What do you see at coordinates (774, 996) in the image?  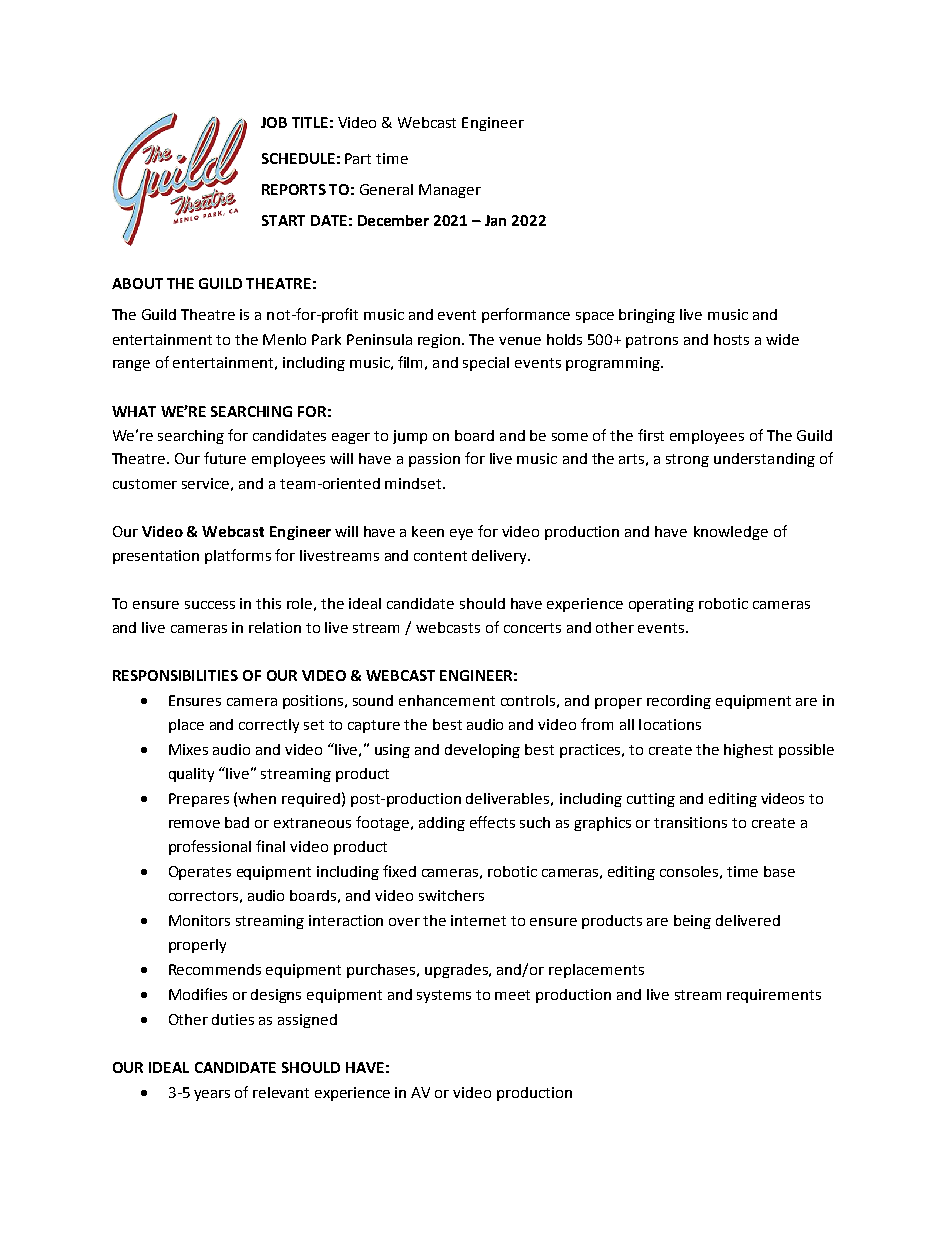 I see `requirements` at bounding box center [774, 996].
